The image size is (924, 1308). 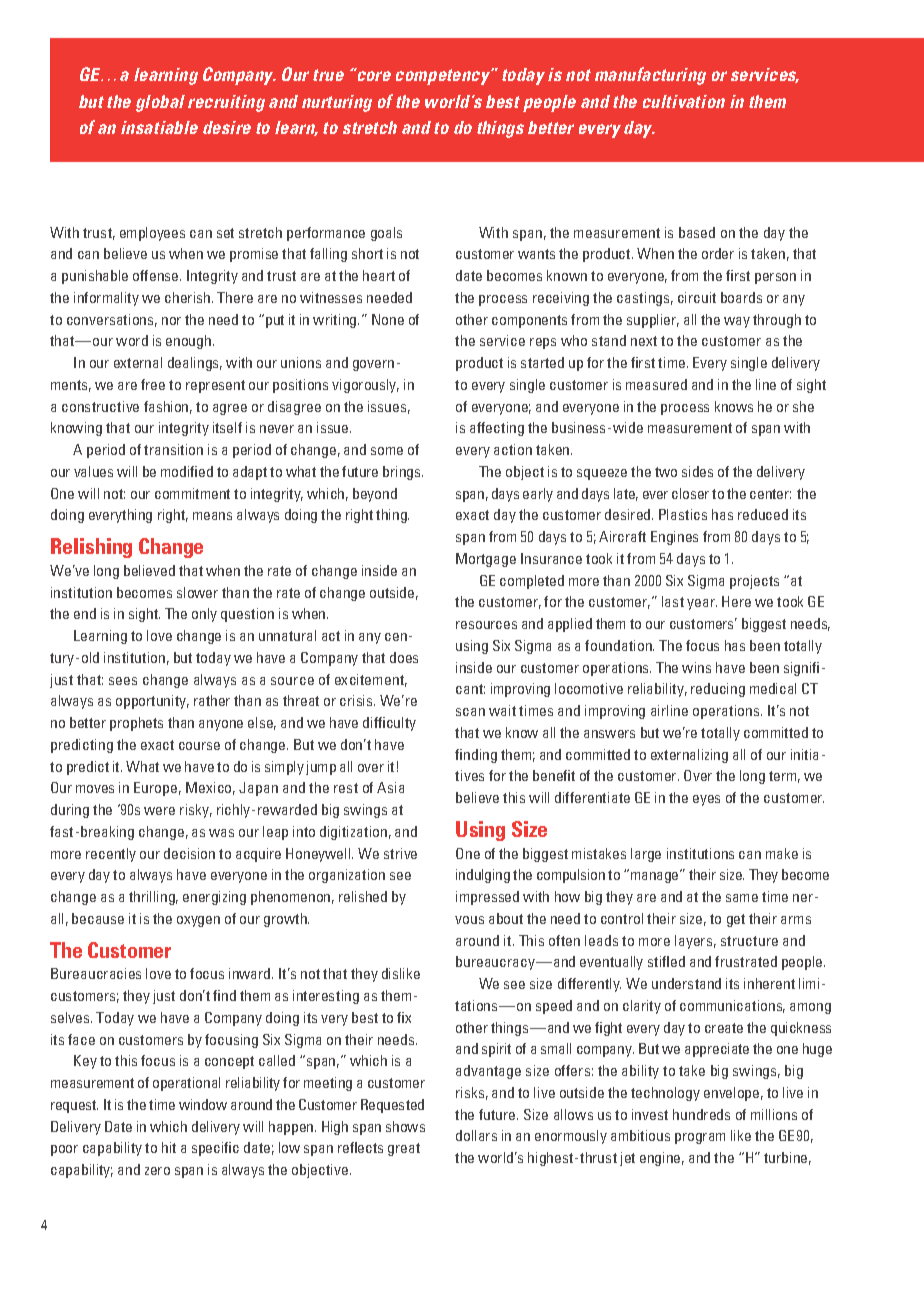 What do you see at coordinates (390, 787) in the screenshot?
I see `Asia` at bounding box center [390, 787].
